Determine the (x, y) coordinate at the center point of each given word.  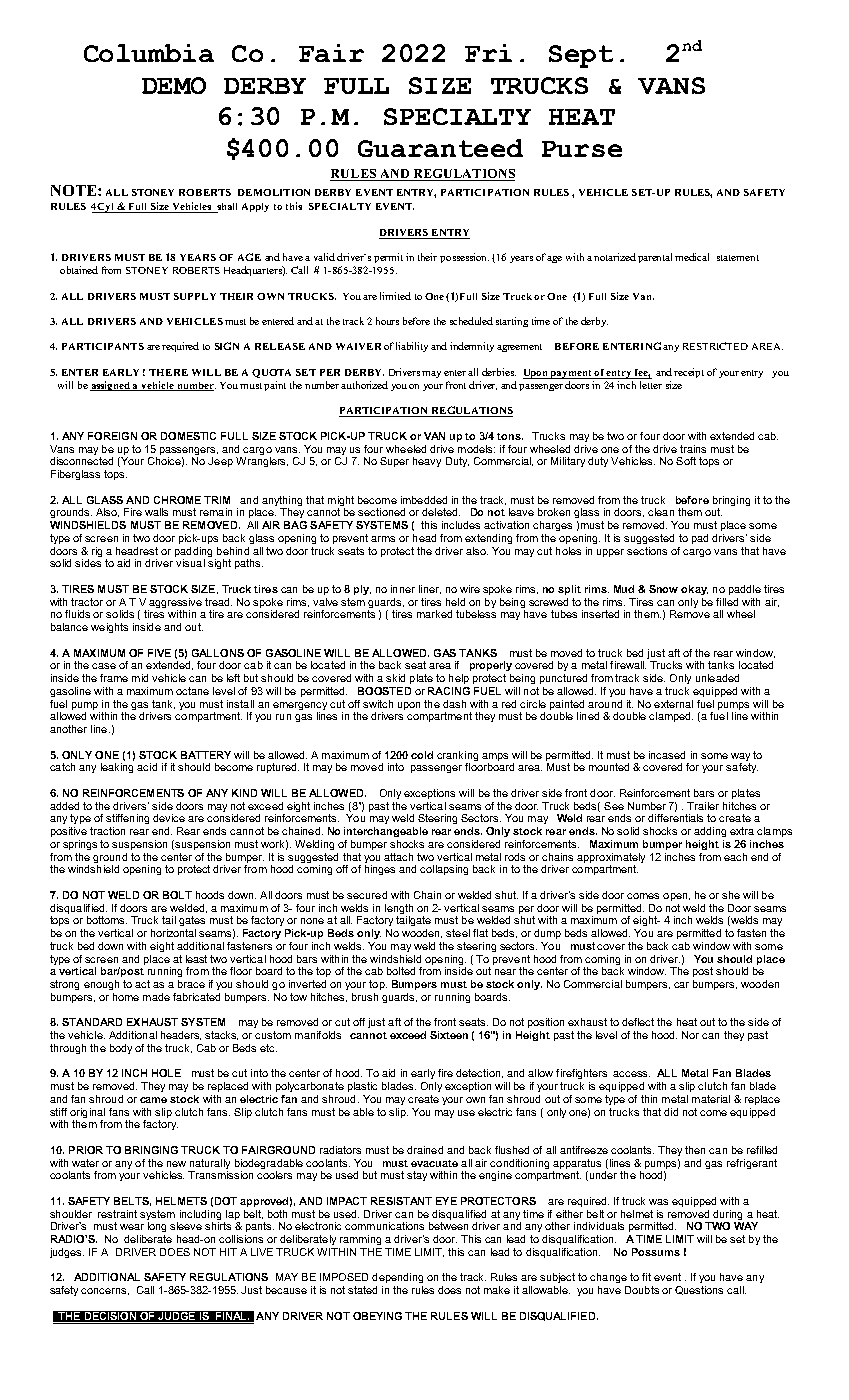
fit (646, 1277)
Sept (581, 56)
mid (140, 678)
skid (395, 678)
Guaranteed (440, 148)
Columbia (149, 53)
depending (397, 1278)
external (673, 704)
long (157, 1227)
